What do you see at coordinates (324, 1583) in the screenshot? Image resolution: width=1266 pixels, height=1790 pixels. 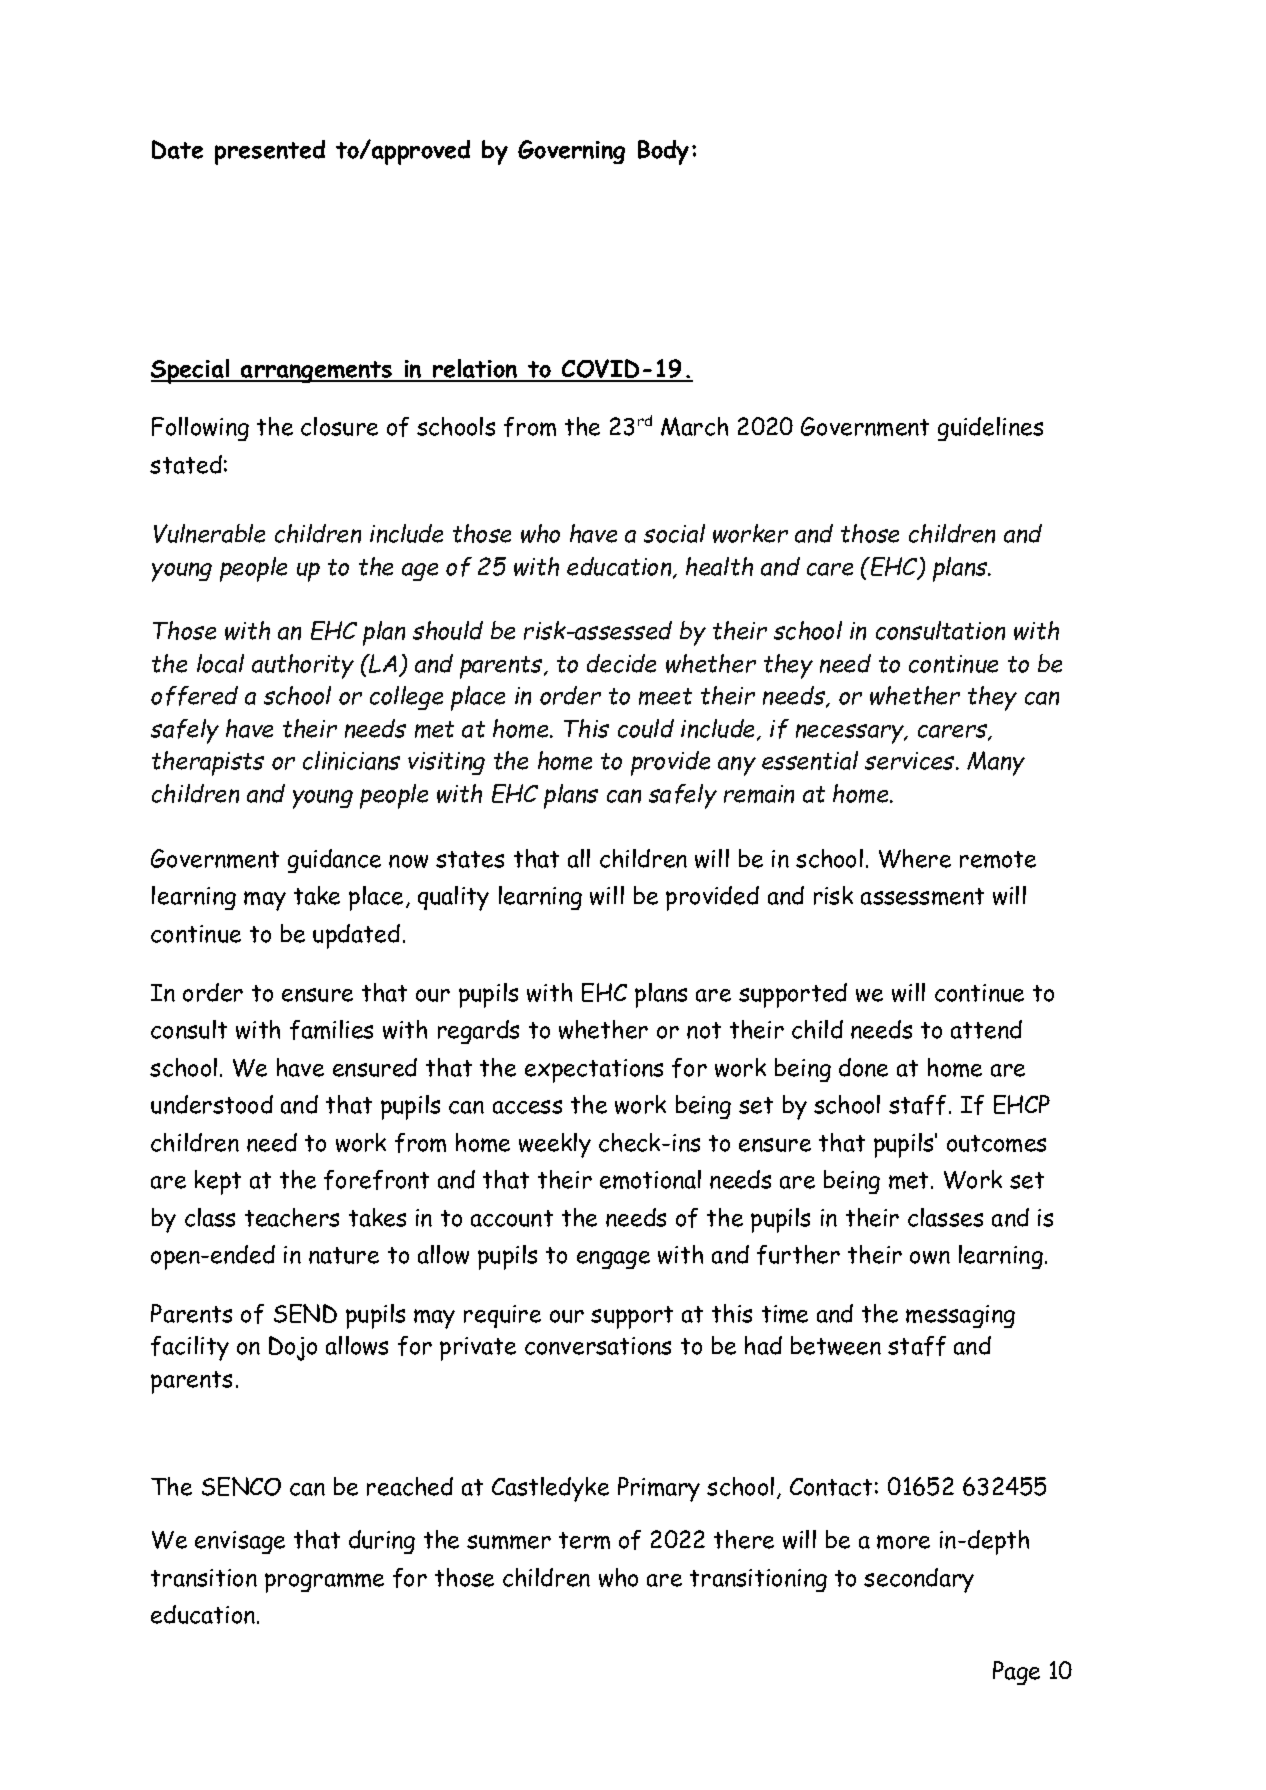 I see `programme` at bounding box center [324, 1583].
